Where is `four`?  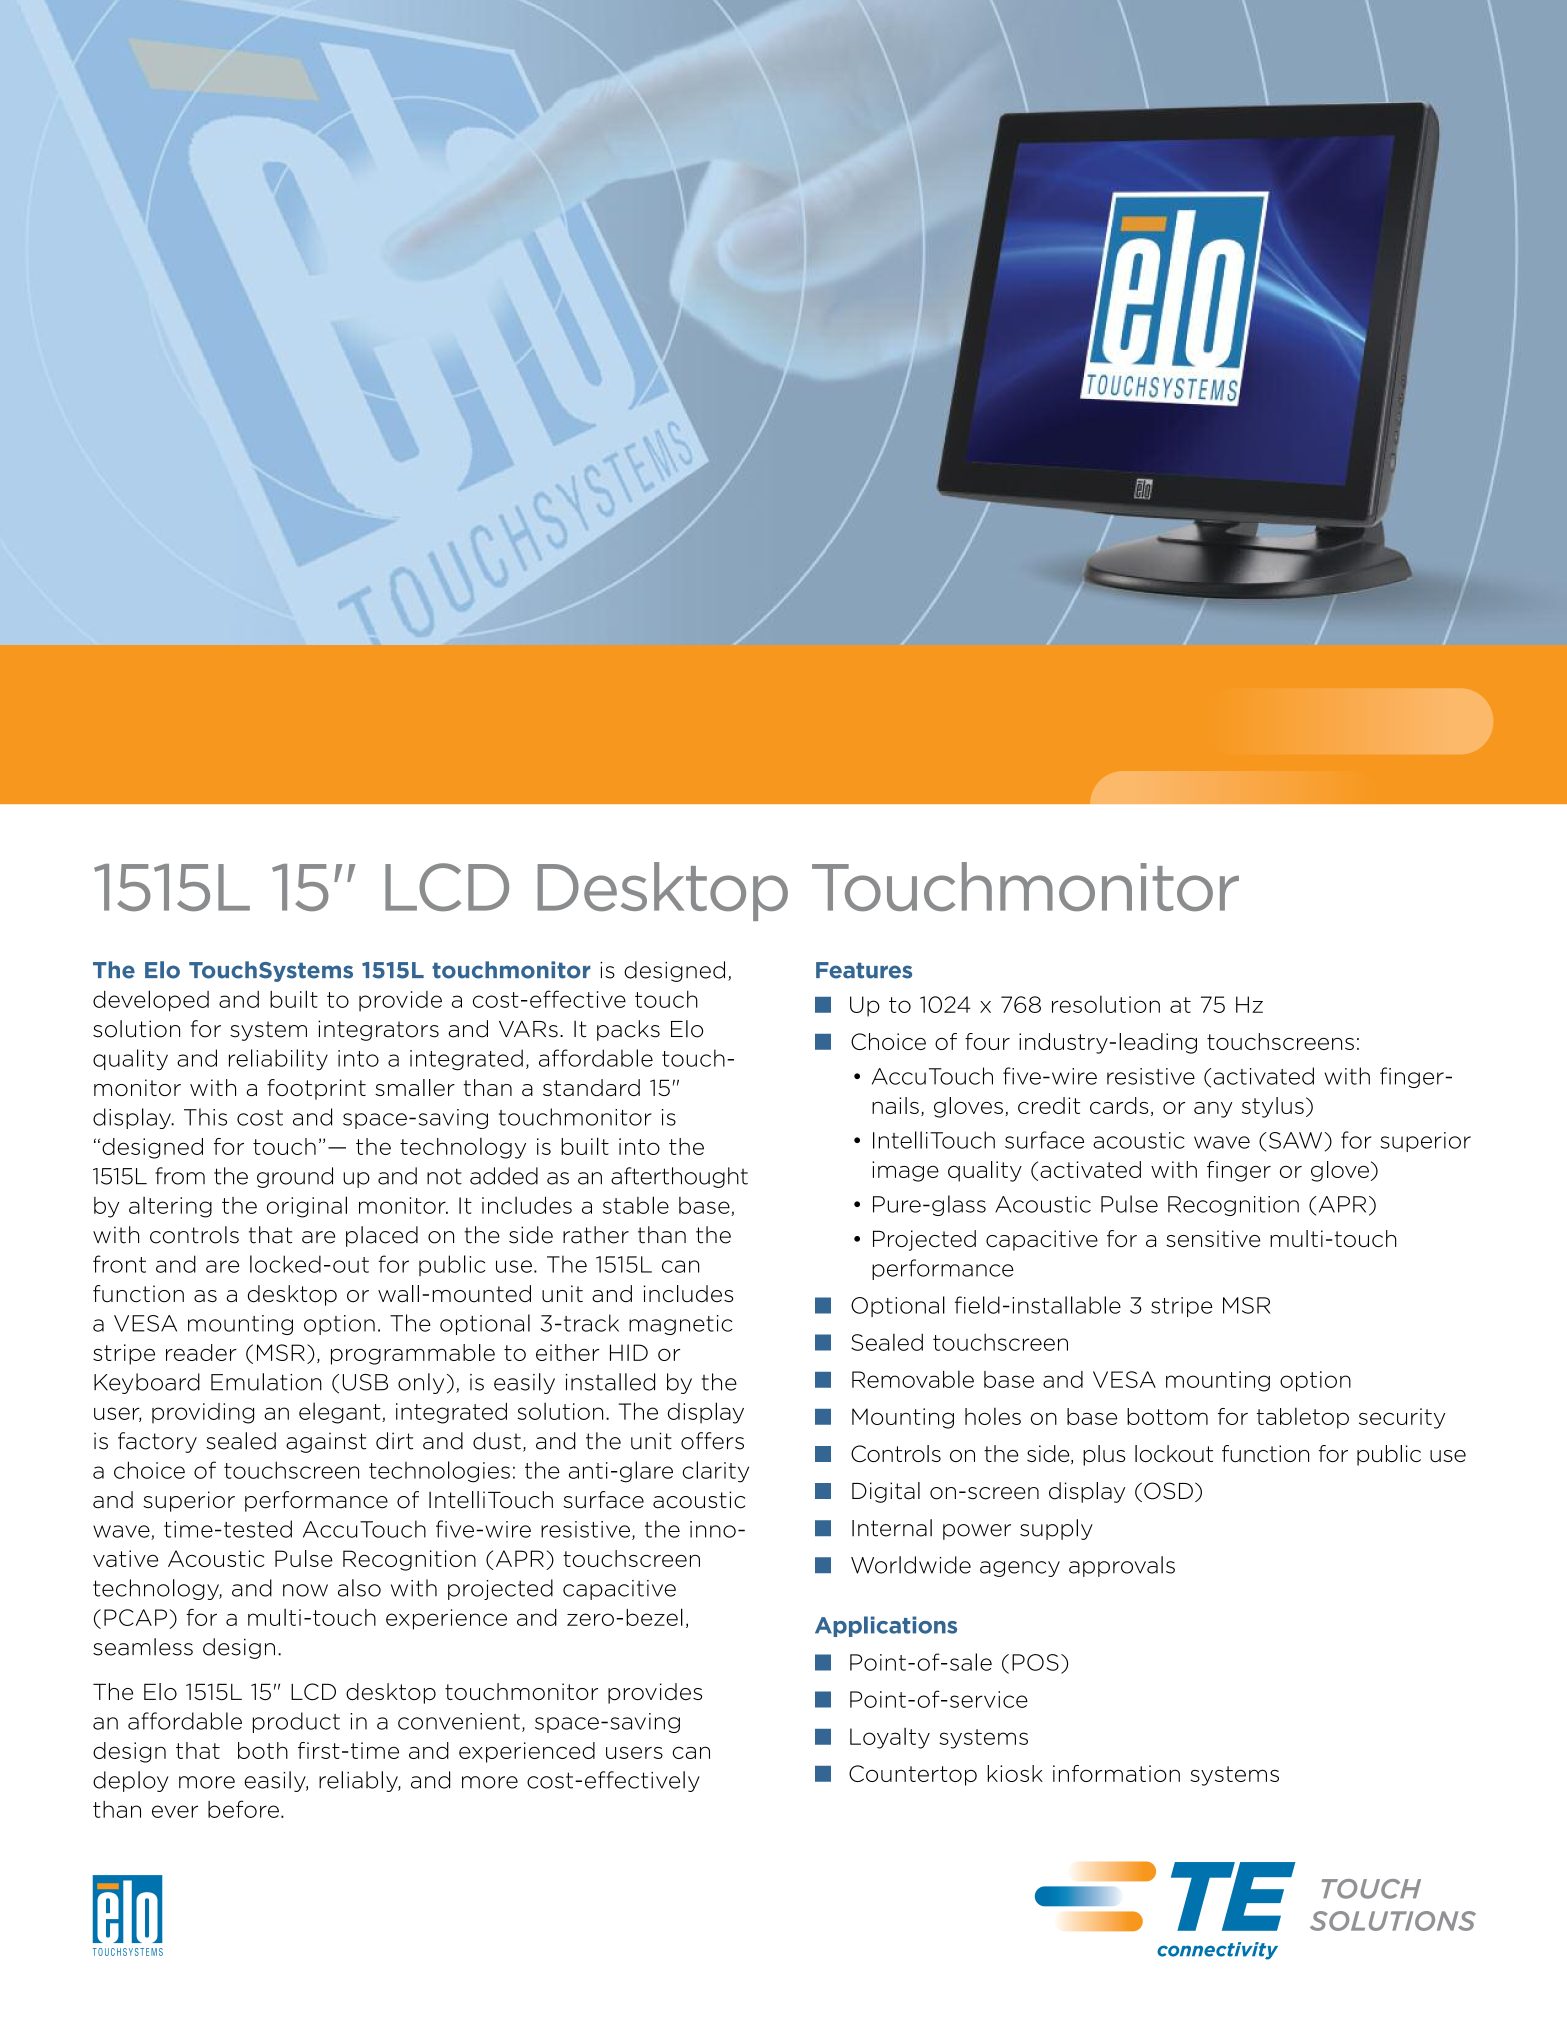 four is located at coordinates (987, 1041).
